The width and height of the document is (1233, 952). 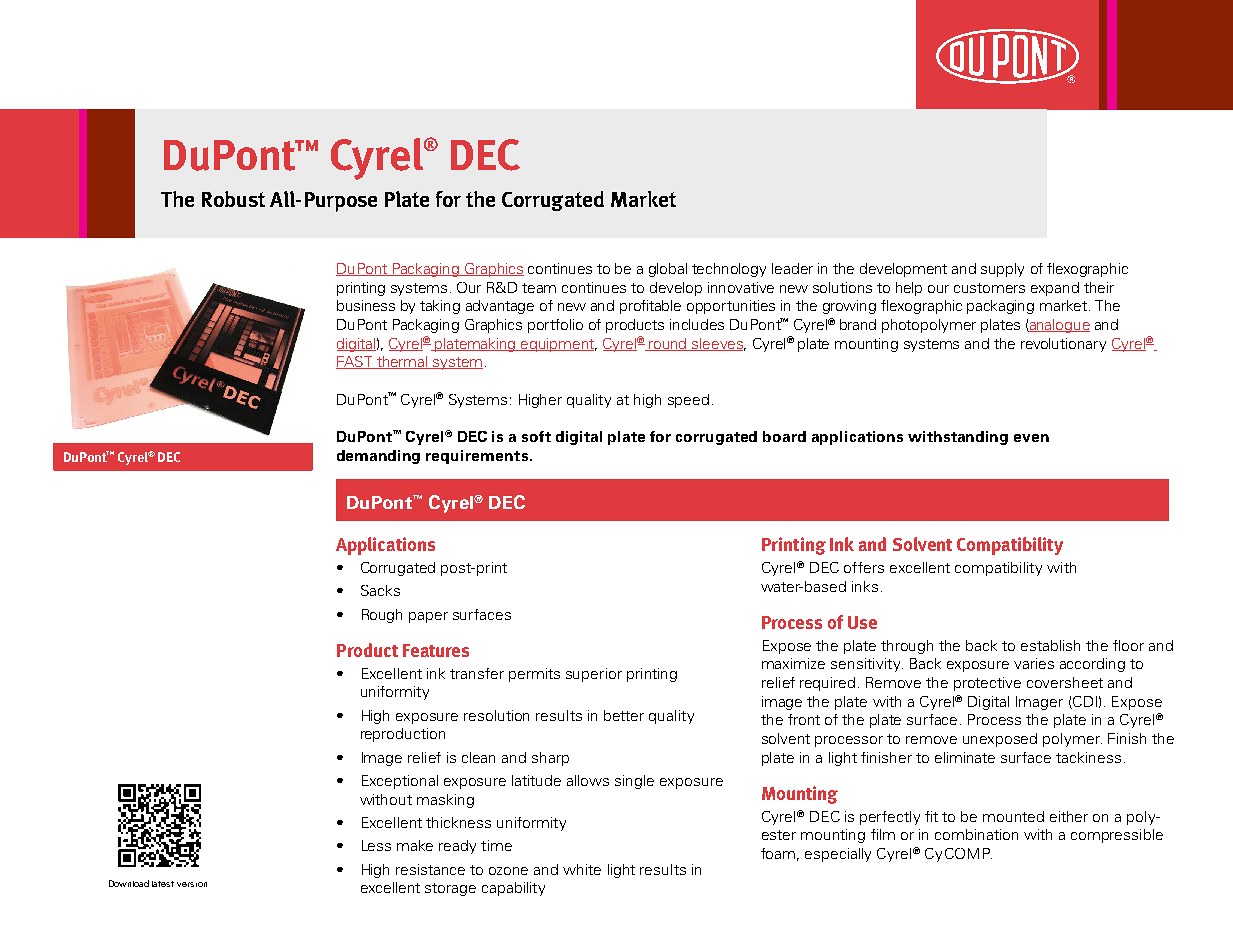 What do you see at coordinates (378, 457) in the document?
I see `demanding` at bounding box center [378, 457].
